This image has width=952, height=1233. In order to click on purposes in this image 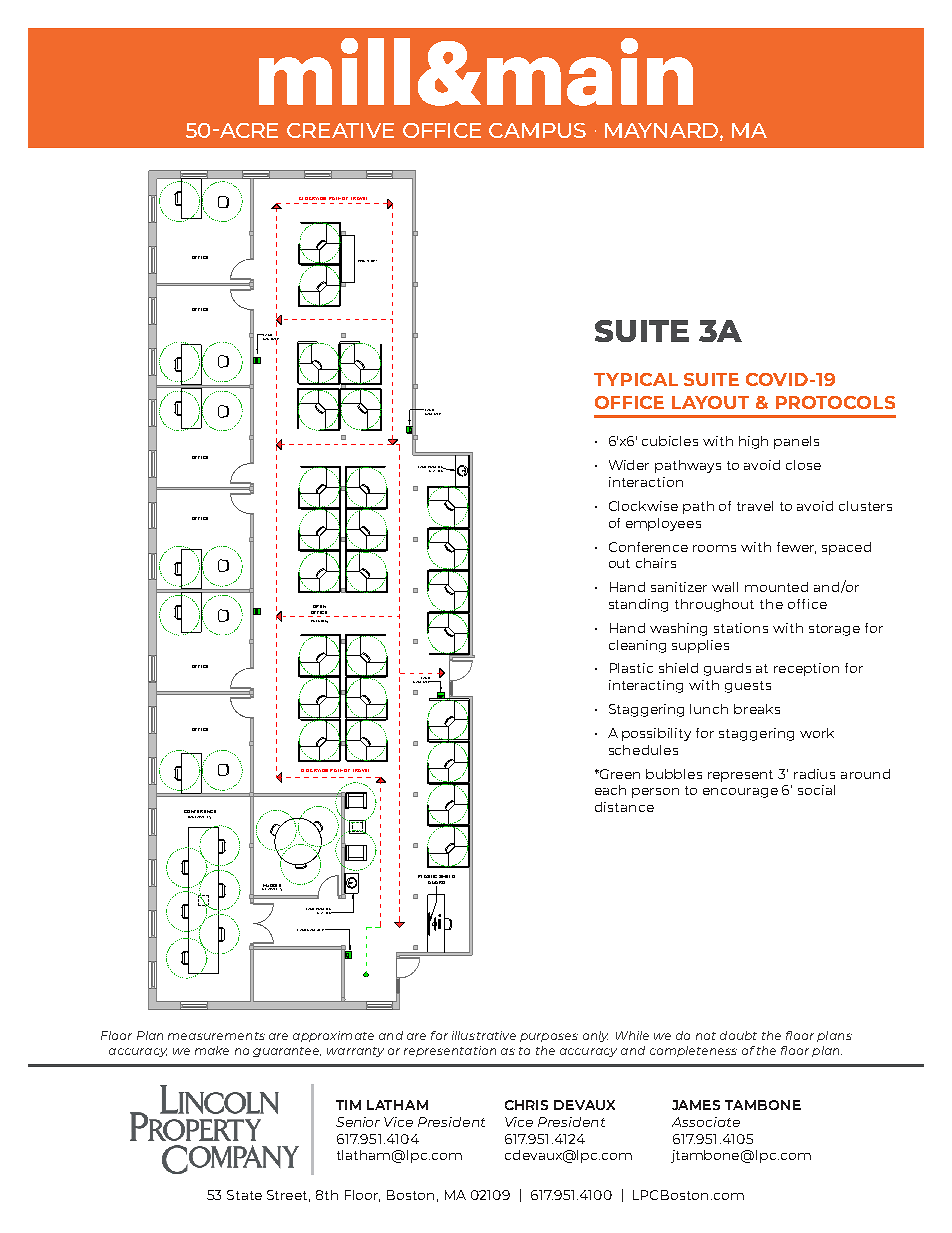, I will do `click(549, 1037)`.
